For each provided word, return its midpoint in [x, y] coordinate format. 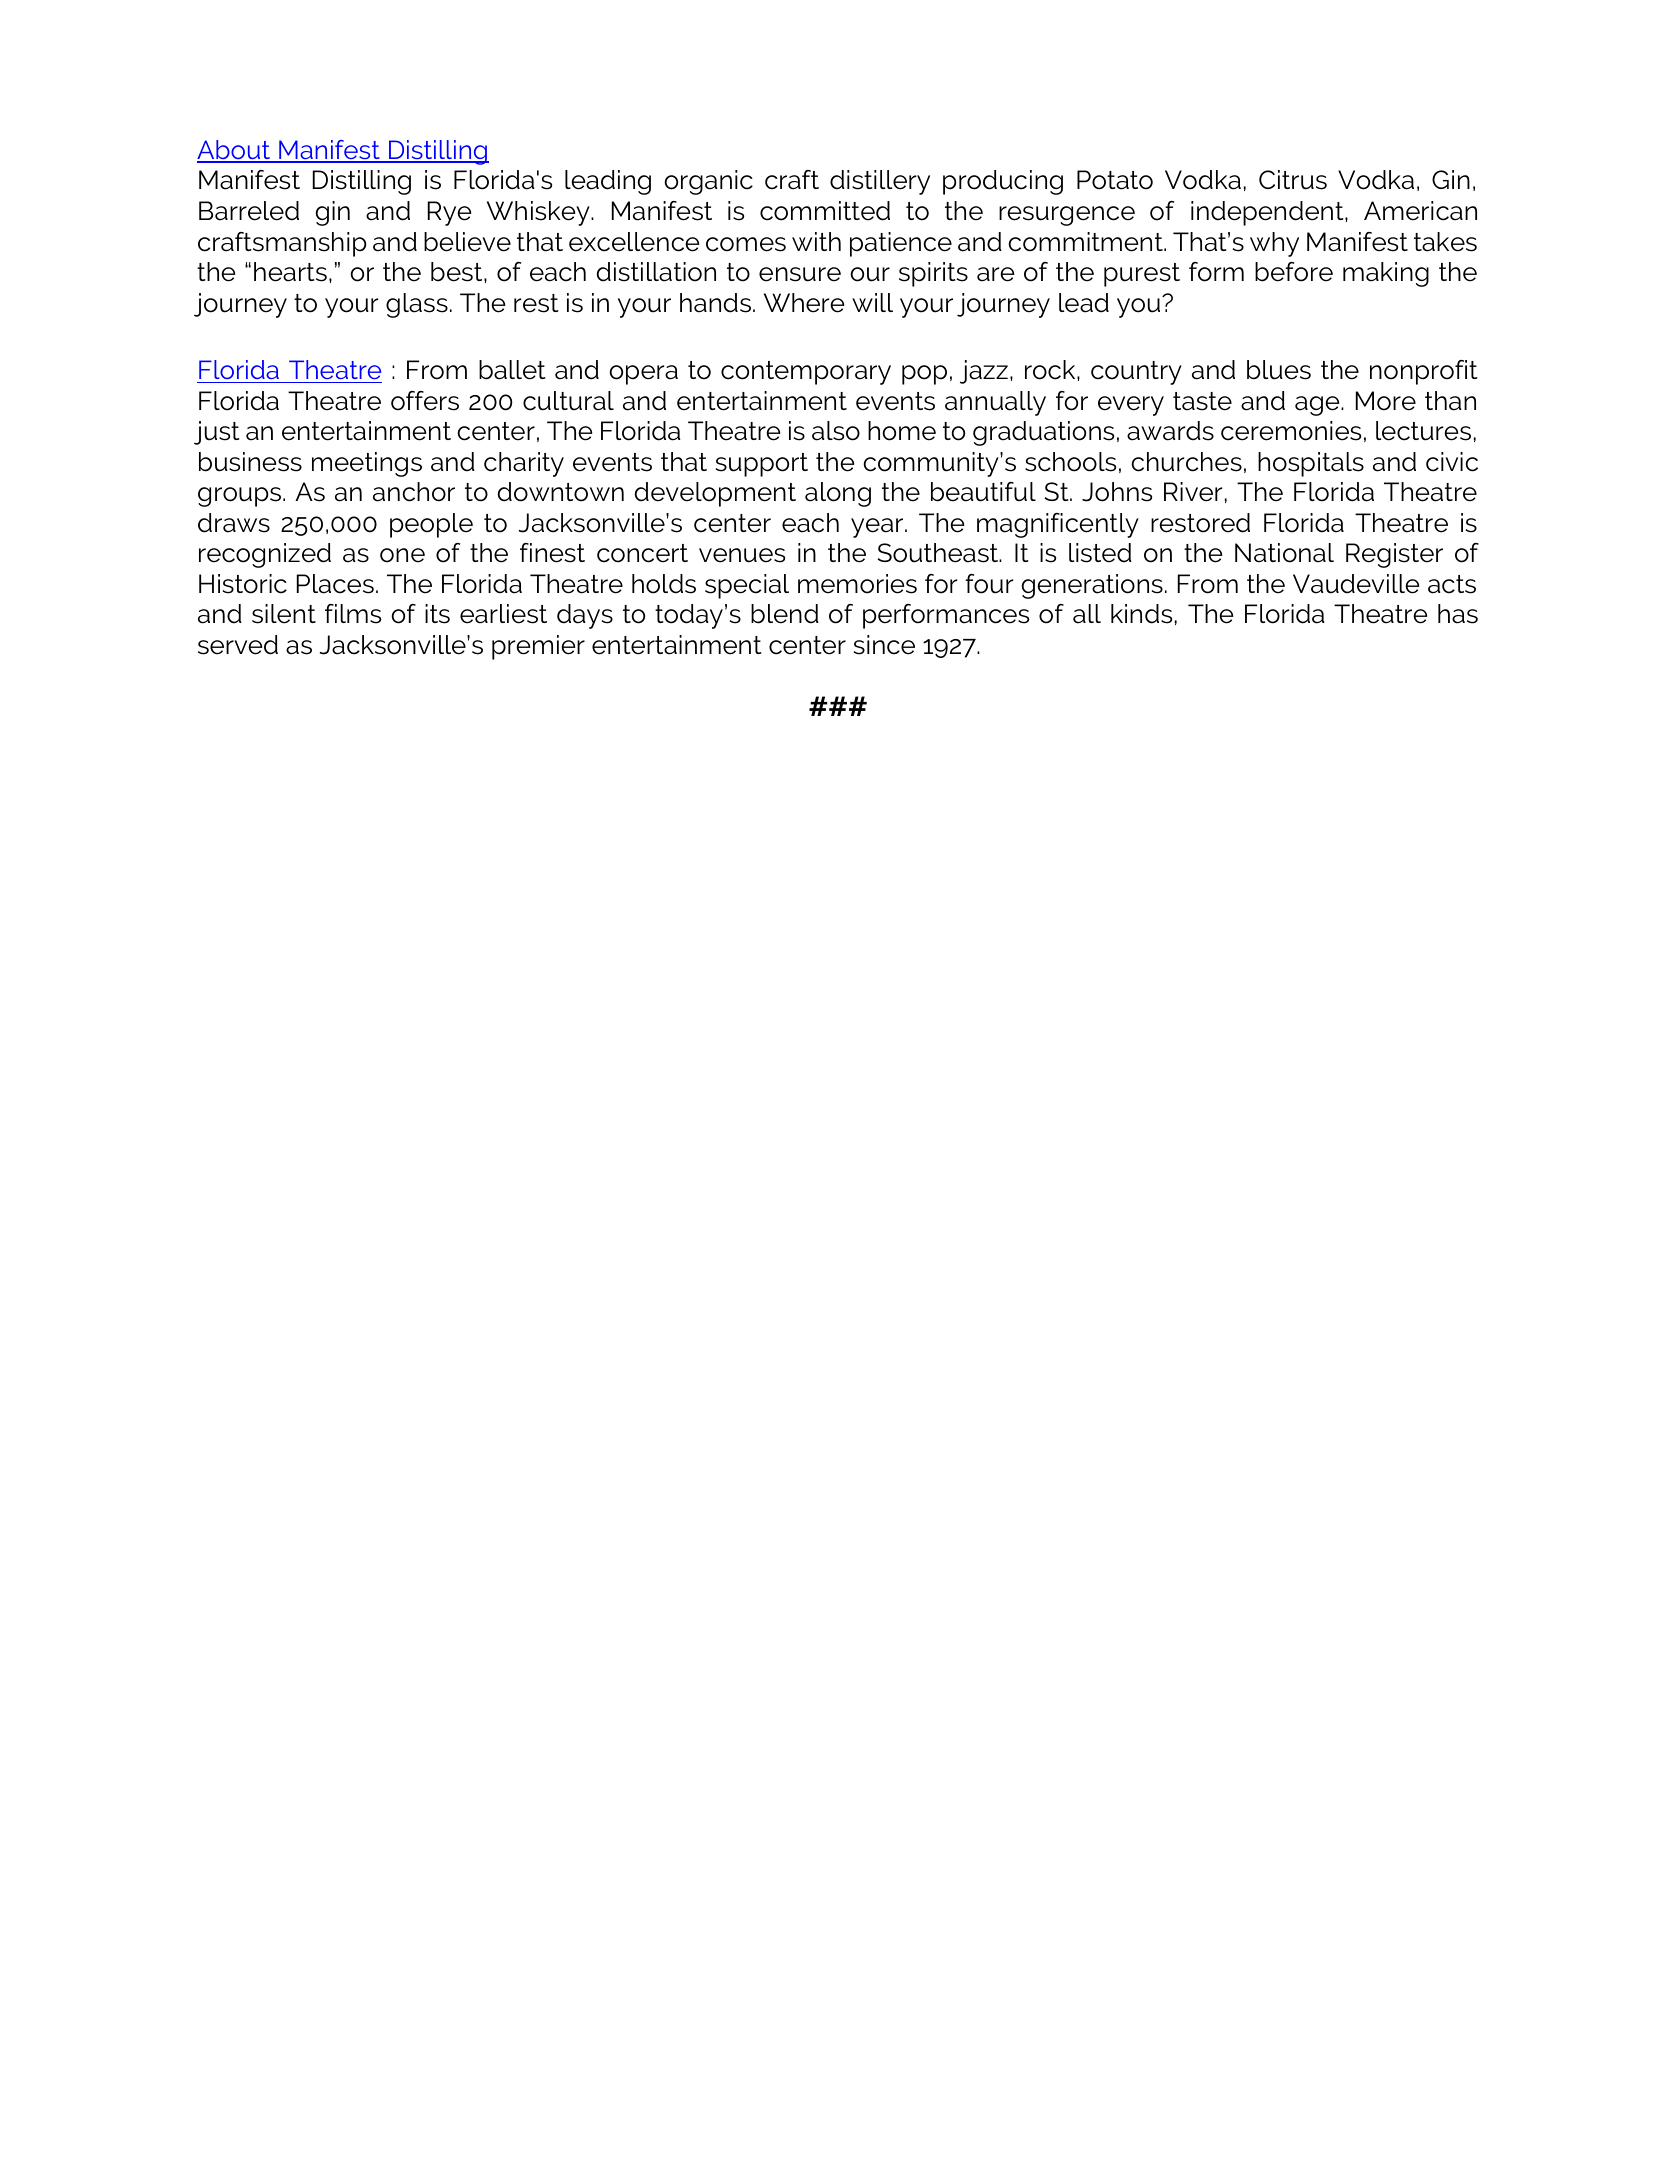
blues [1279, 370]
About [235, 151]
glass [417, 305]
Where [804, 303]
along [838, 494]
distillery [880, 182]
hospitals [1311, 464]
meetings [367, 464]
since [884, 645]
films [353, 614]
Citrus [1293, 180]
